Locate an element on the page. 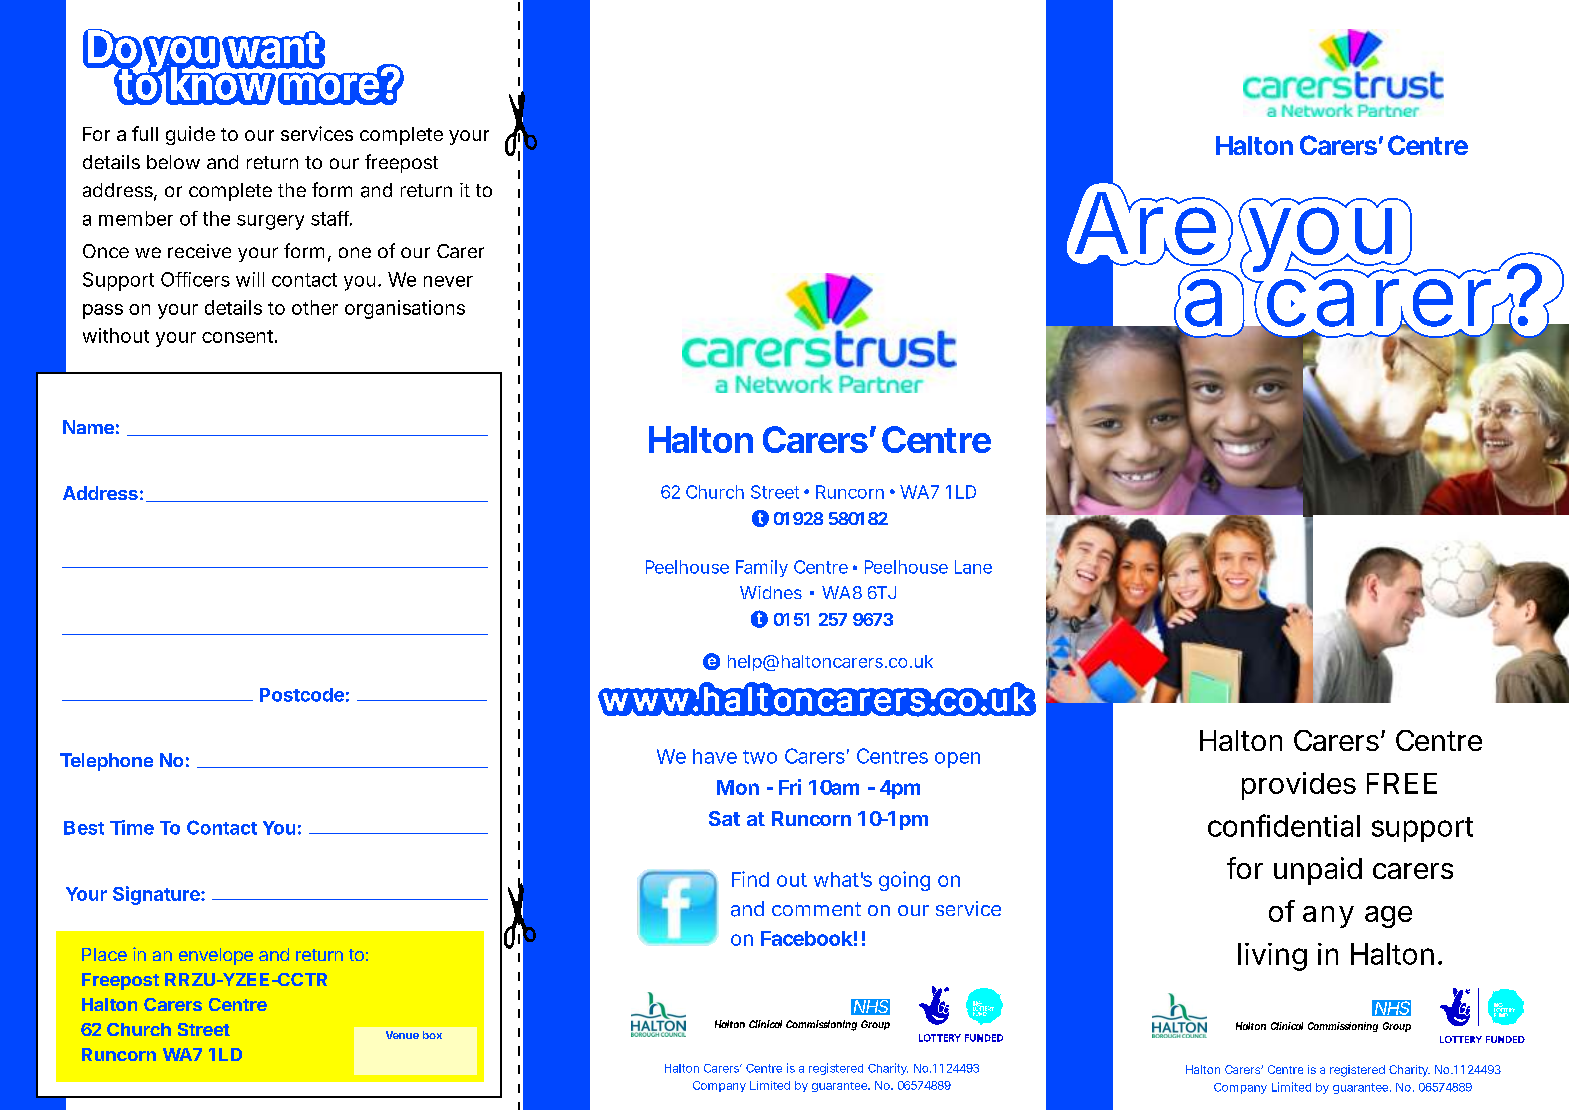  below is located at coordinates (173, 162).
